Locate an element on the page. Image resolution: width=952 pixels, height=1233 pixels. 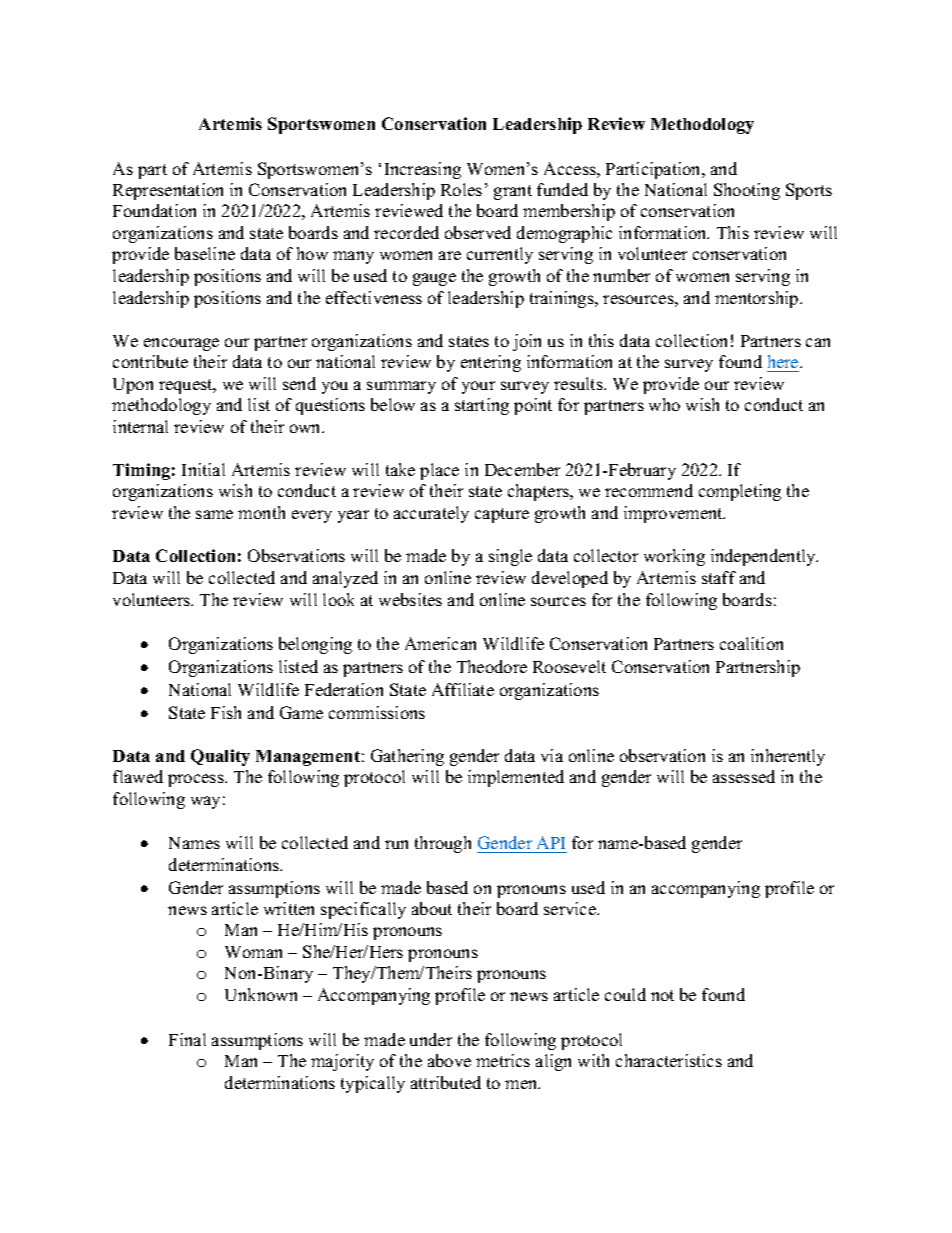
above is located at coordinates (449, 1060).
